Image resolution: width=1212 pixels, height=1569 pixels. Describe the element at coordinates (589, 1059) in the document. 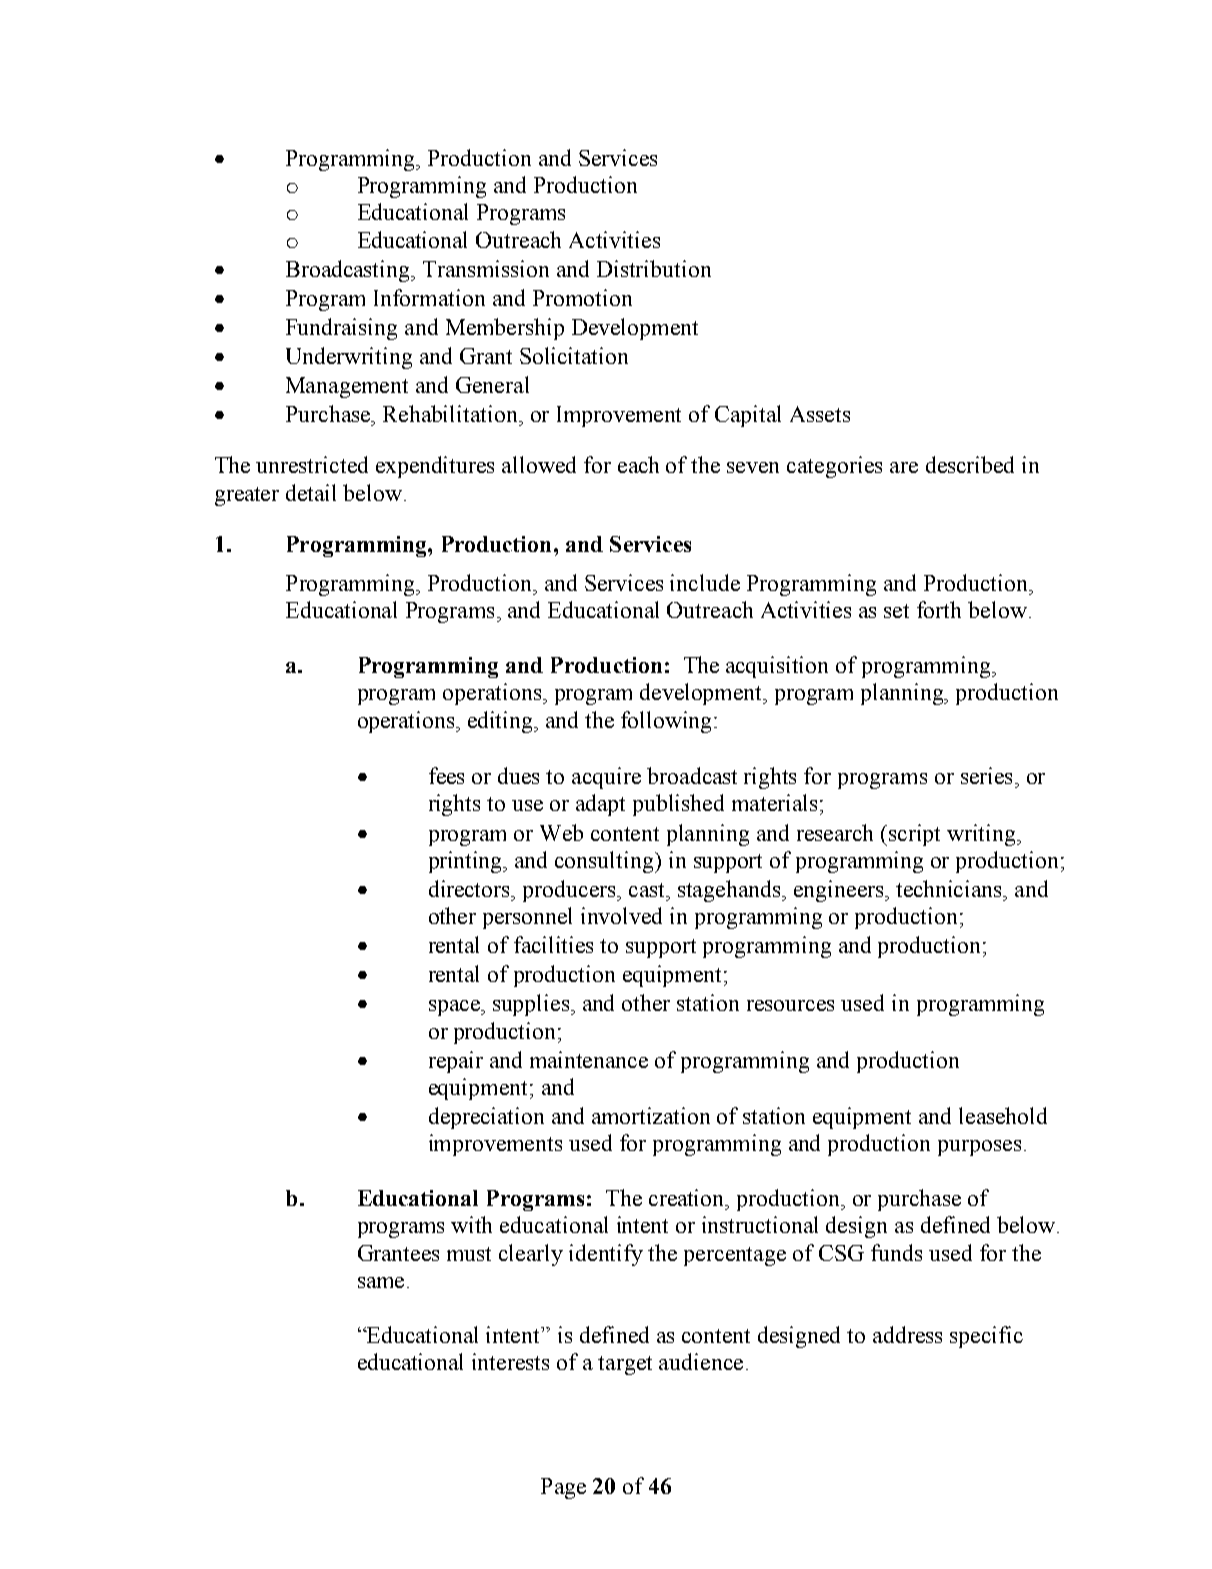

I see `maintenance` at that location.
